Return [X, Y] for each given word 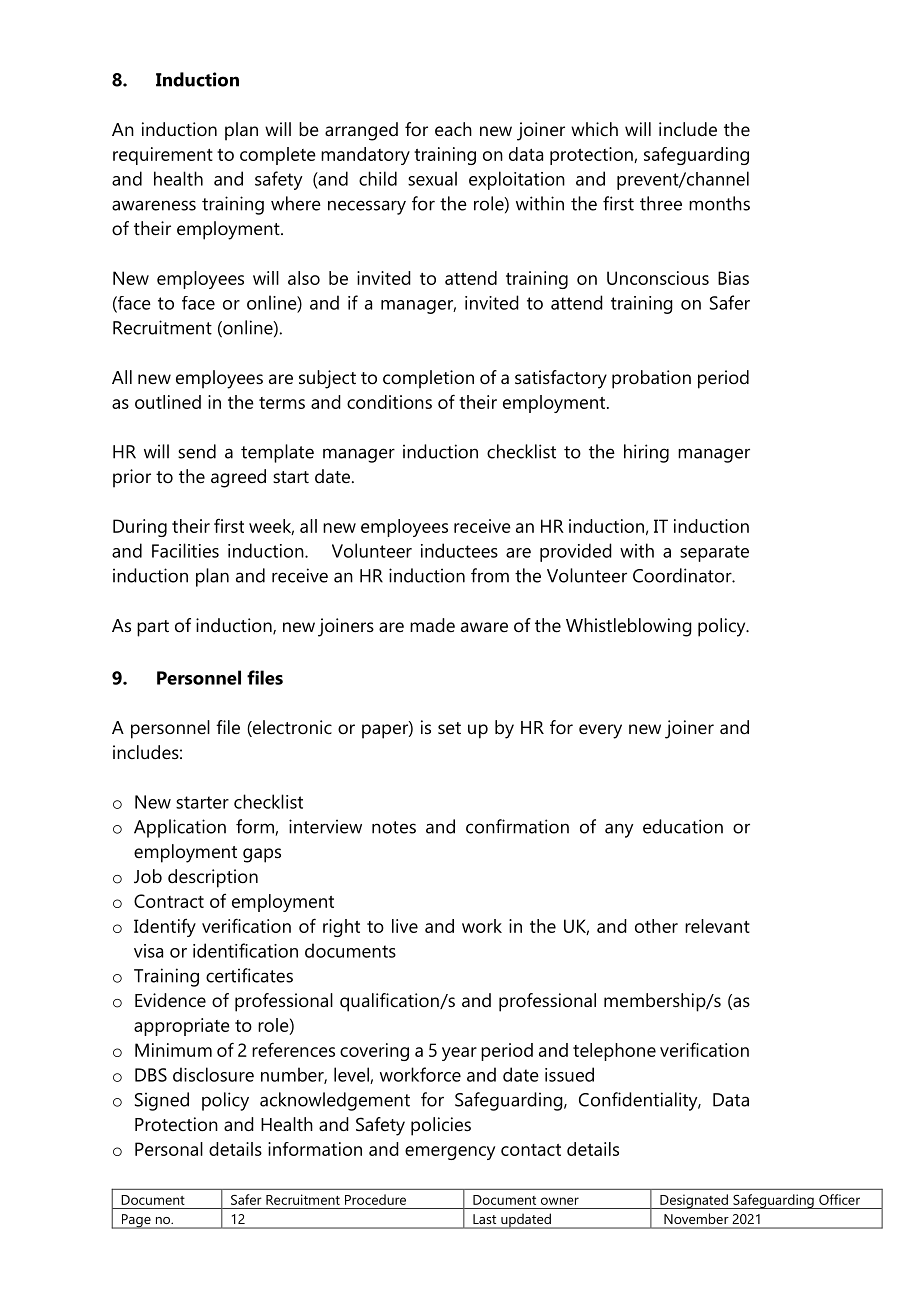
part [153, 628]
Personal [169, 1149]
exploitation [517, 180]
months [719, 203]
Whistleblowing [629, 627]
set [449, 728]
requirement [163, 156]
